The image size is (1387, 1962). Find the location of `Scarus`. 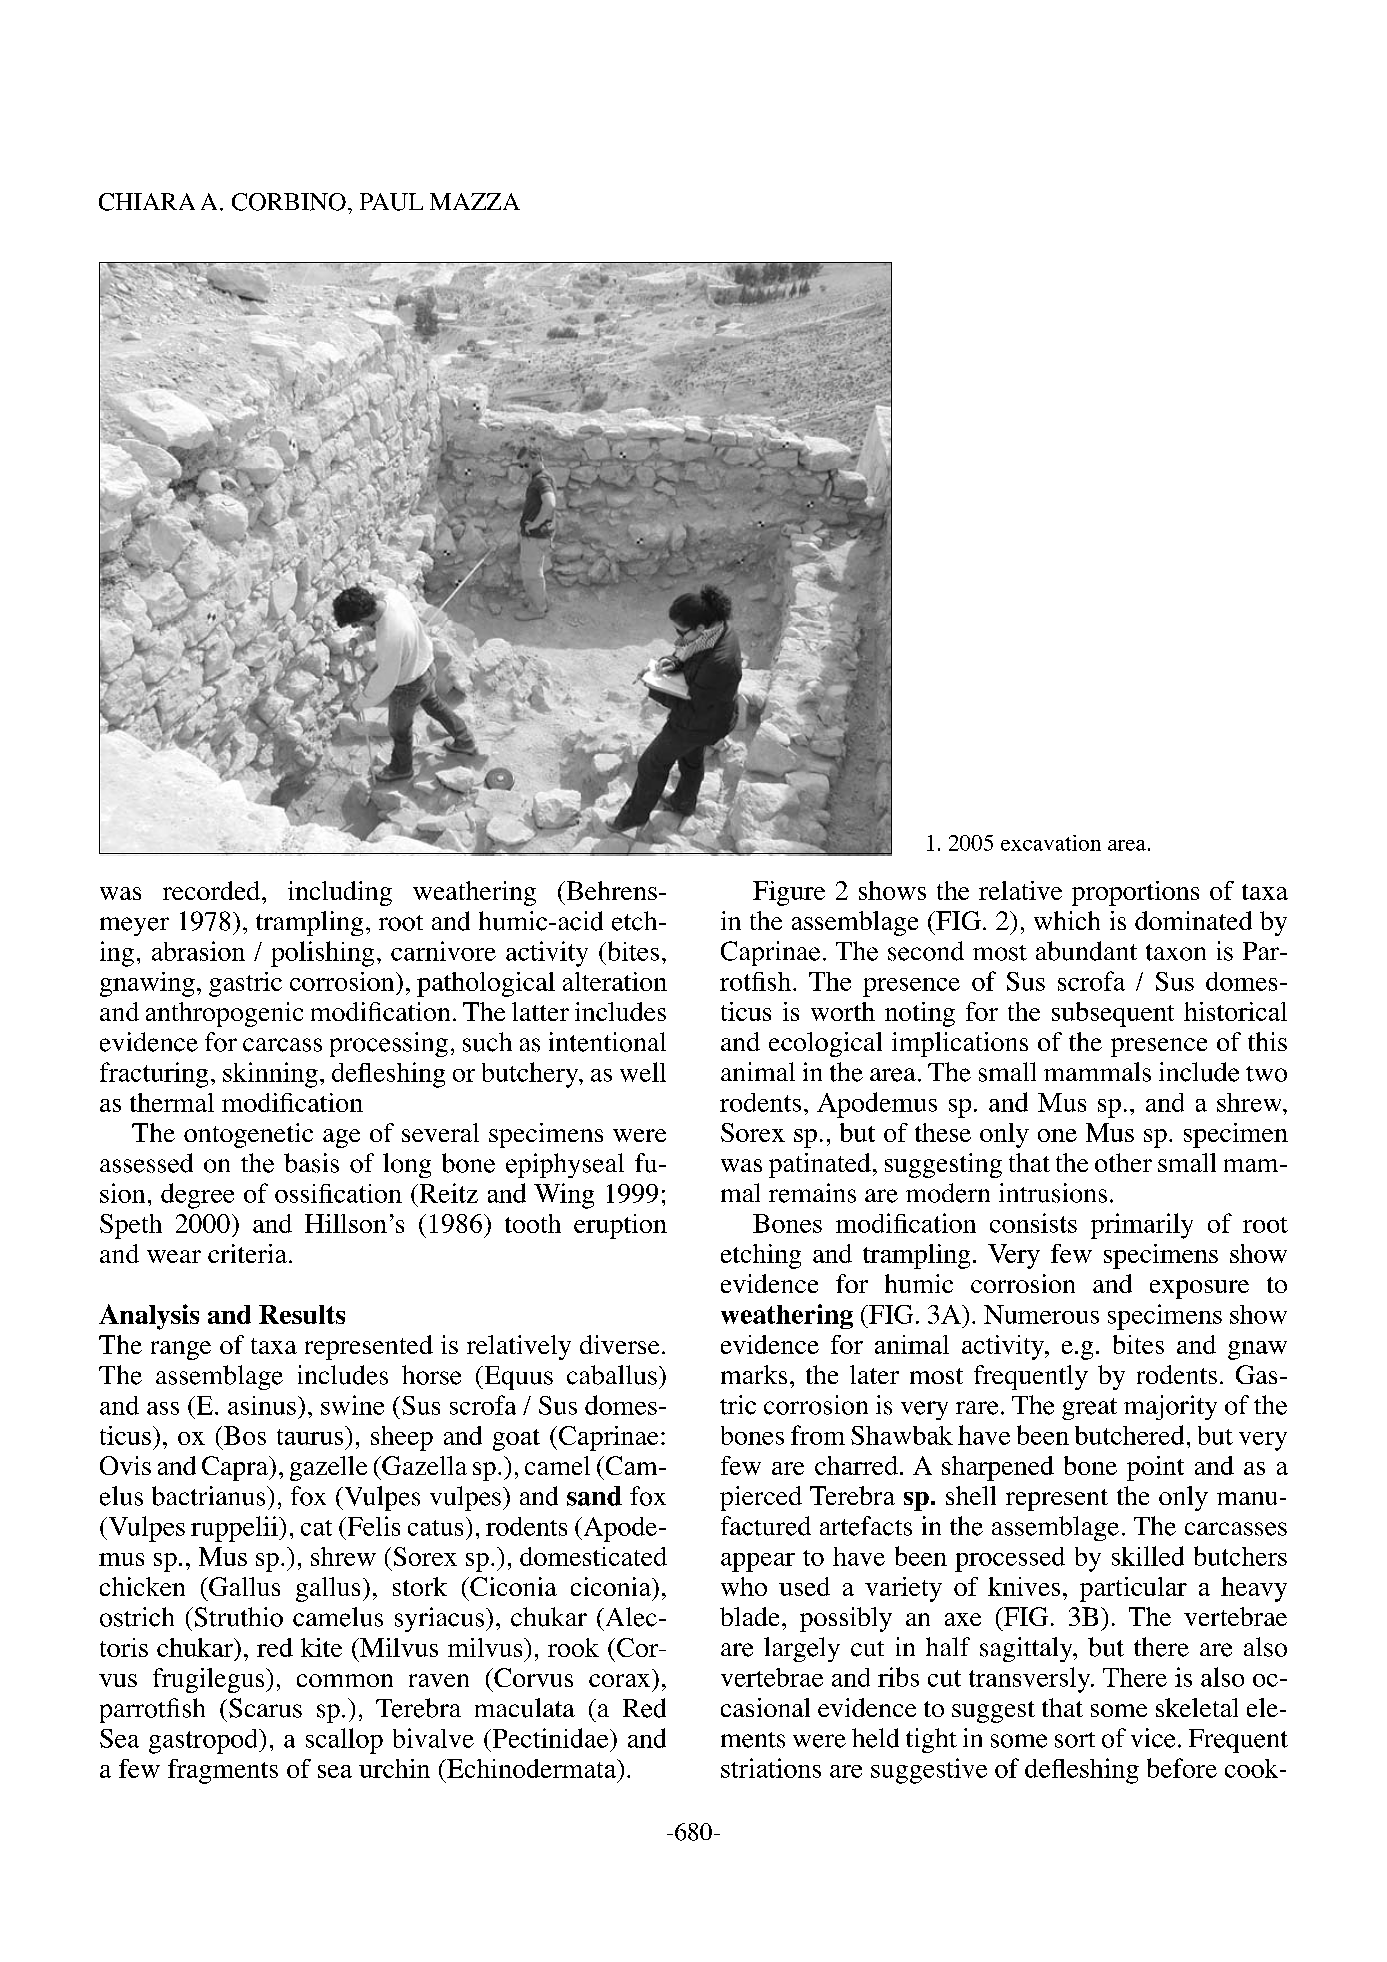

Scarus is located at coordinates (265, 1708).
